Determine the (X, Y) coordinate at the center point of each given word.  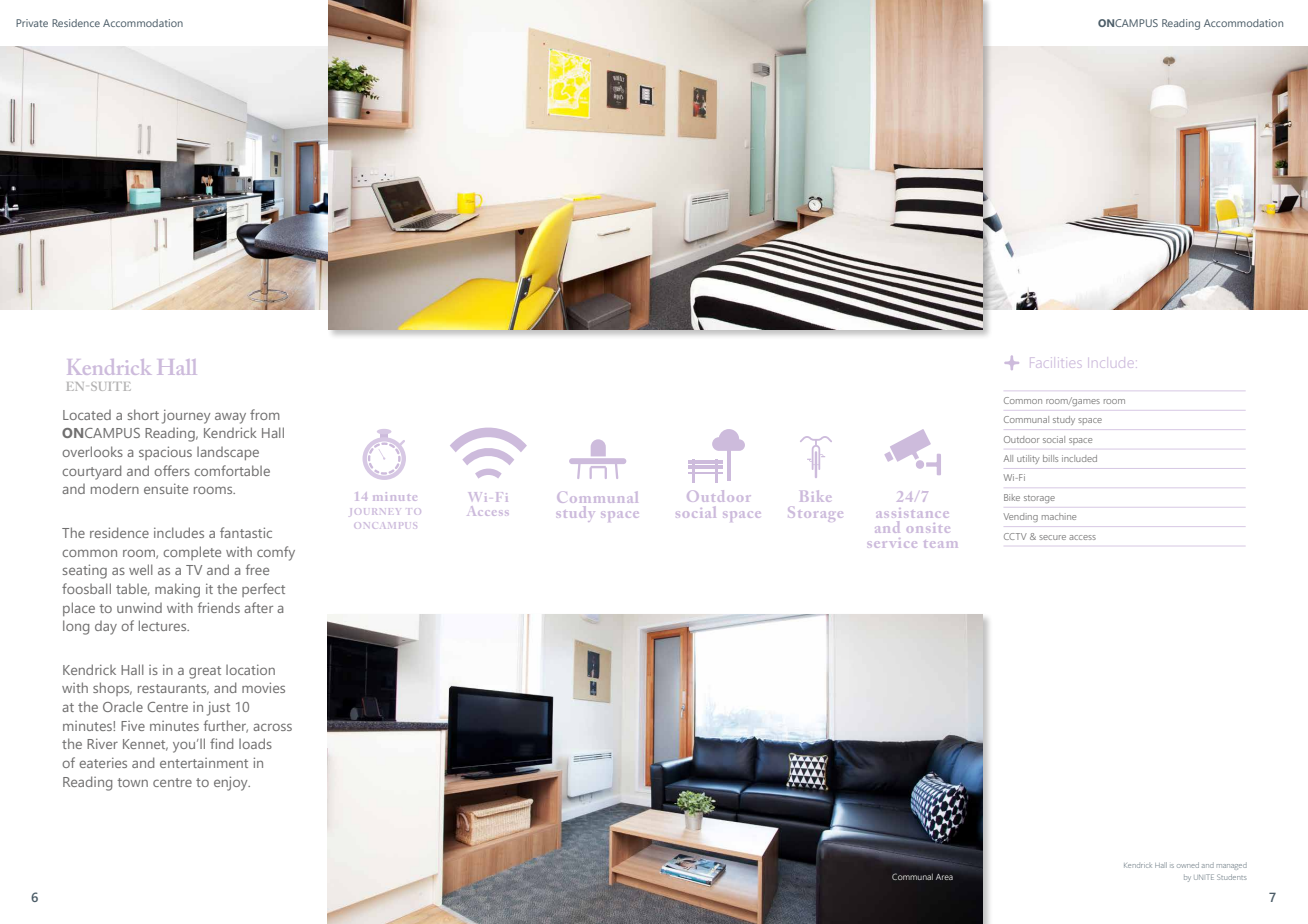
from (265, 414)
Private (32, 23)
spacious (165, 453)
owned (1188, 865)
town (132, 782)
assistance (912, 513)
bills (1050, 458)
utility (1028, 459)
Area (944, 877)
